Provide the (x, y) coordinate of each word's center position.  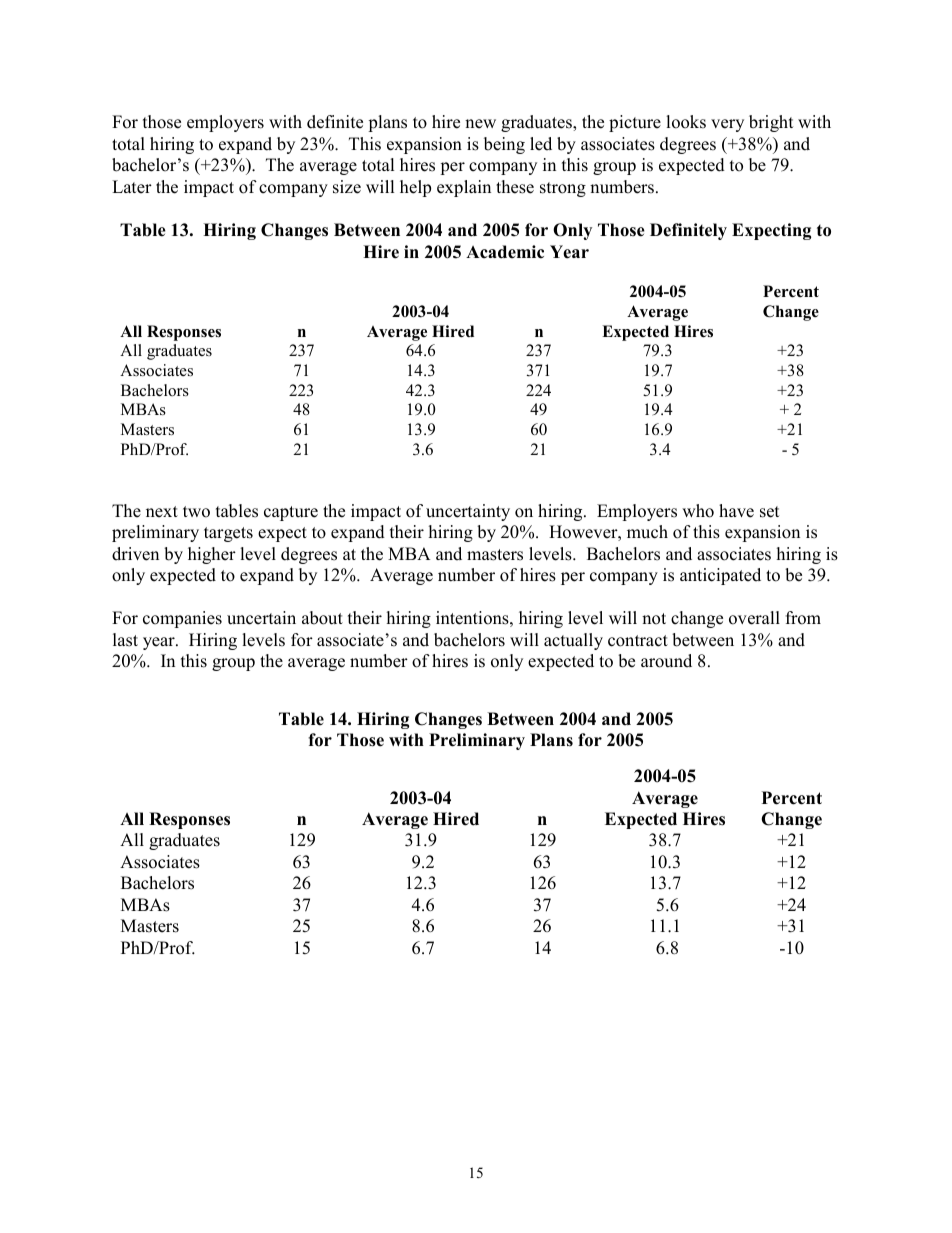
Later (132, 187)
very (727, 125)
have (736, 511)
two (196, 512)
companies (182, 619)
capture (291, 513)
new (480, 124)
